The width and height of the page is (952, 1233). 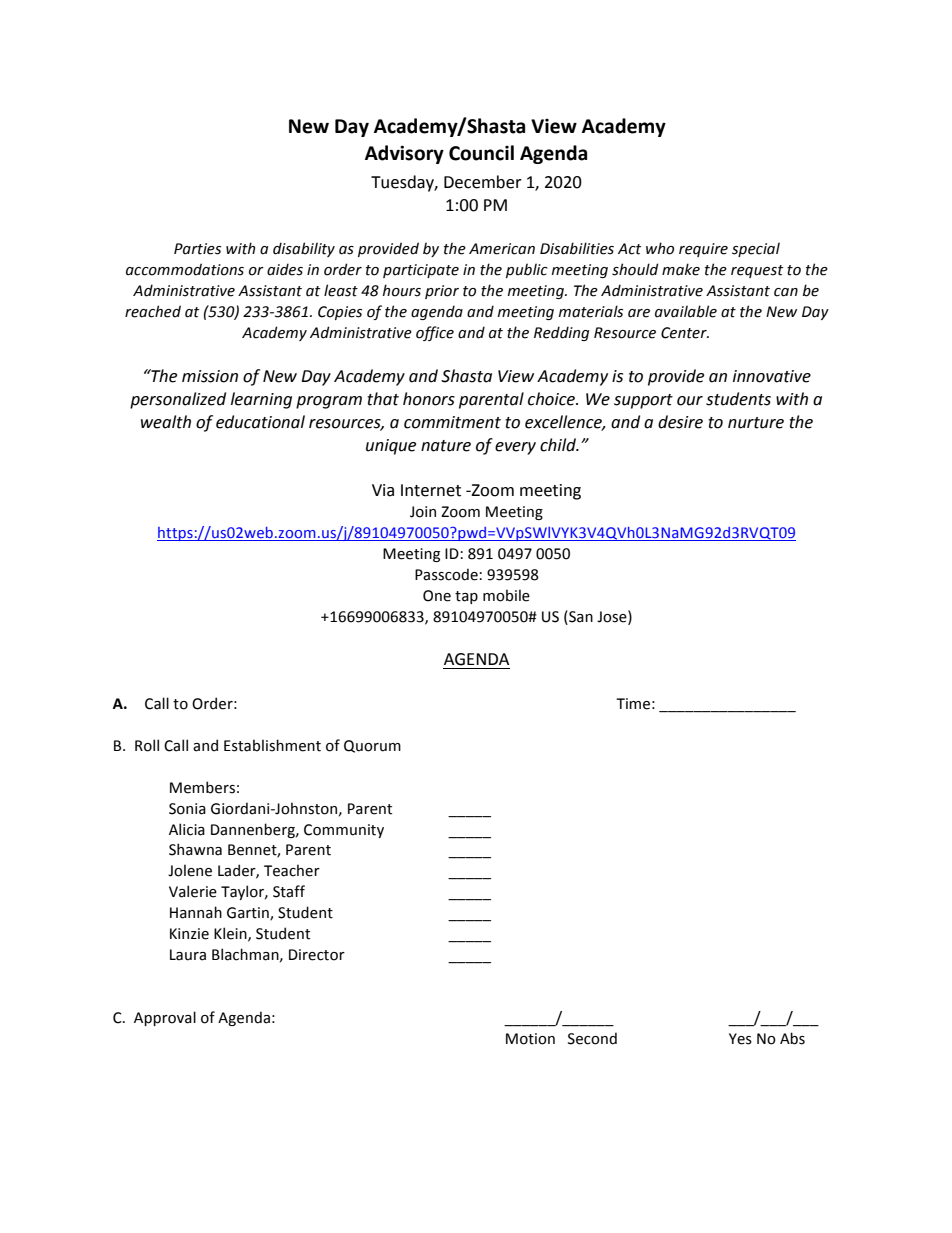 I want to click on San, so click(x=580, y=616).
